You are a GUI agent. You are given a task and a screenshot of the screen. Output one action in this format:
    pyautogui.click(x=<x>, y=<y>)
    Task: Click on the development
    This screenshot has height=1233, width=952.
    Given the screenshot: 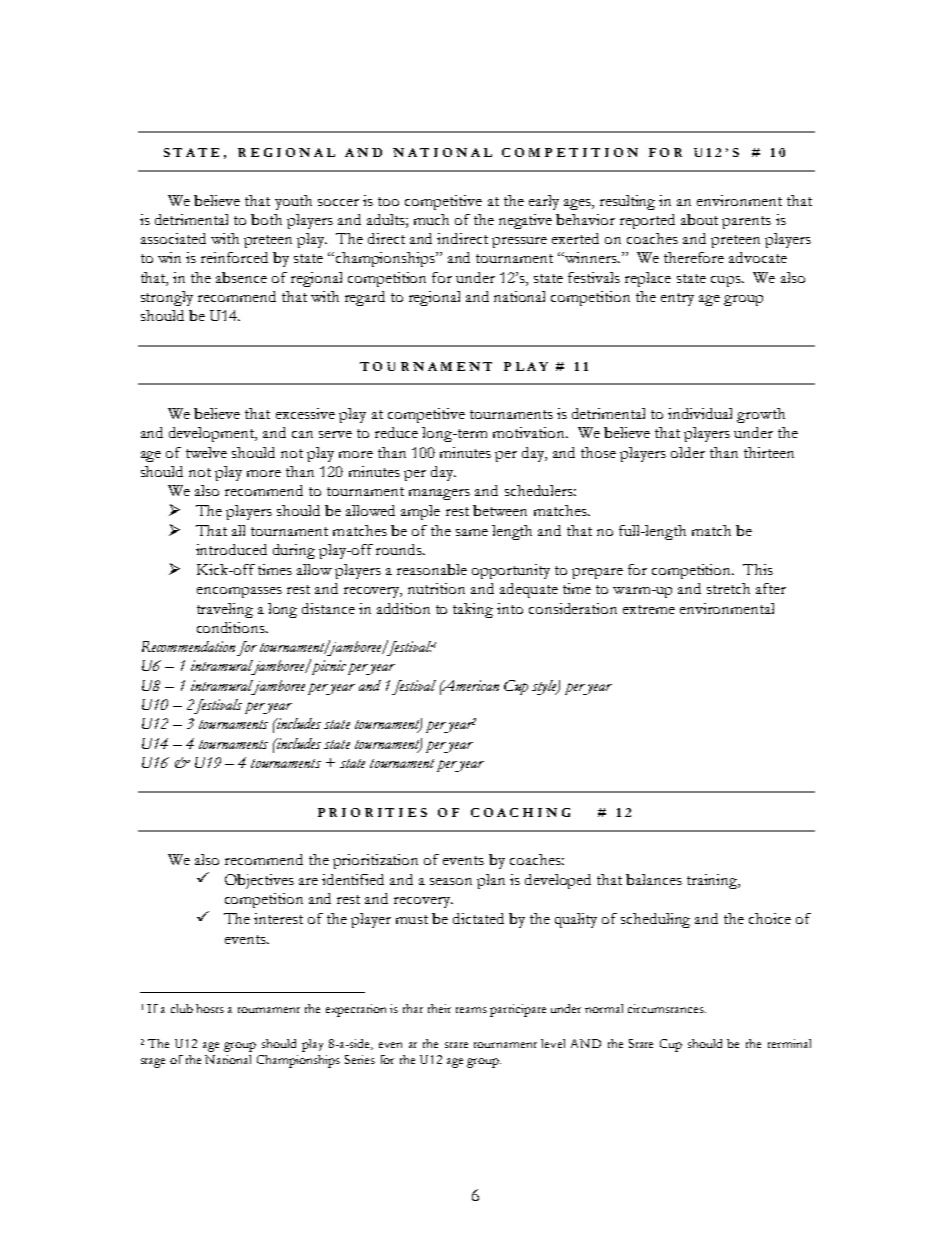 What is the action you would take?
    pyautogui.click(x=213, y=434)
